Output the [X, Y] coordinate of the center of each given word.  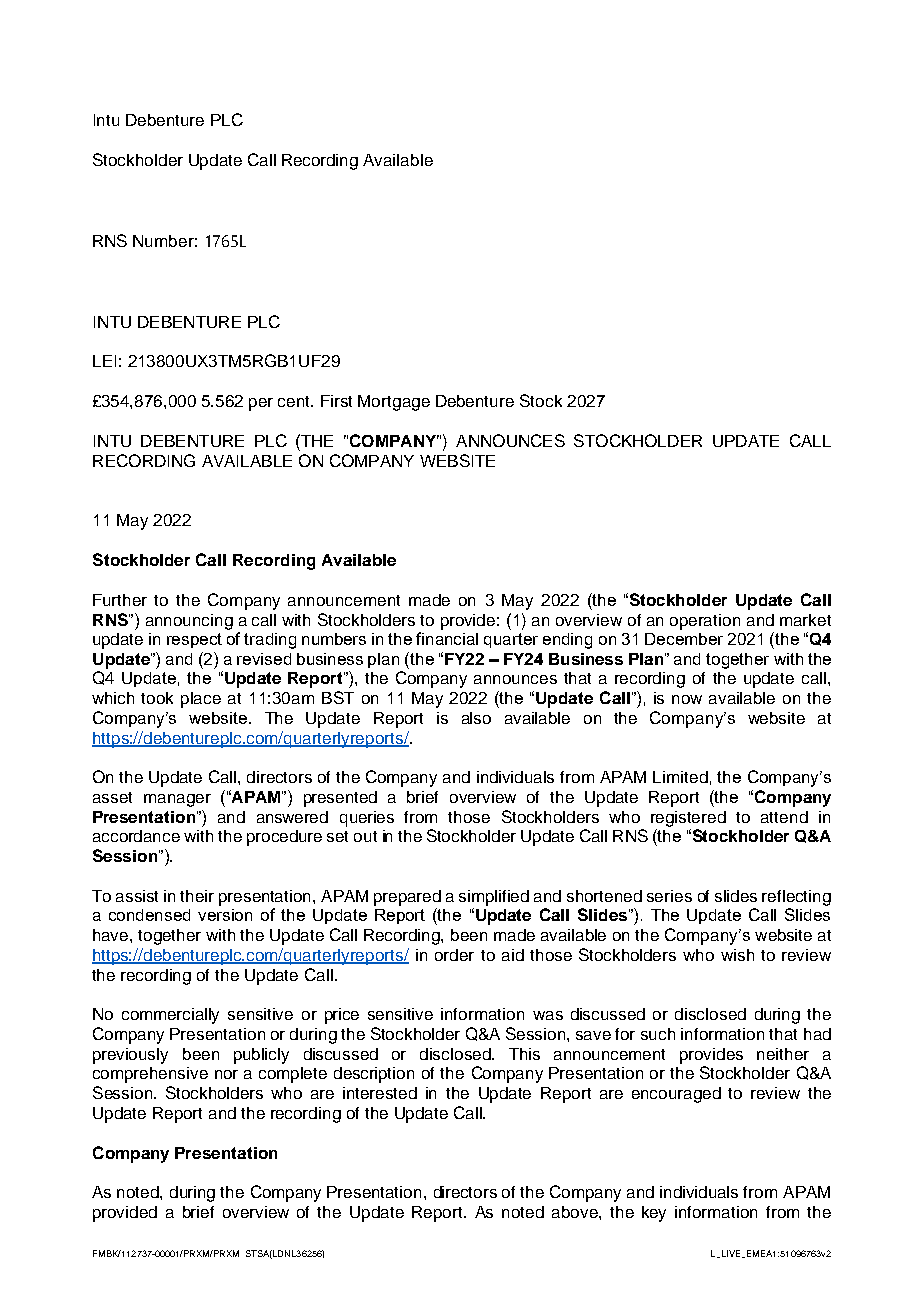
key [654, 1214]
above [576, 1212]
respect [194, 640]
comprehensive [150, 1075]
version [225, 915]
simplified [494, 898]
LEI [104, 361]
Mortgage [394, 403]
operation [705, 622]
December [684, 639]
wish [737, 955]
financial [447, 638]
